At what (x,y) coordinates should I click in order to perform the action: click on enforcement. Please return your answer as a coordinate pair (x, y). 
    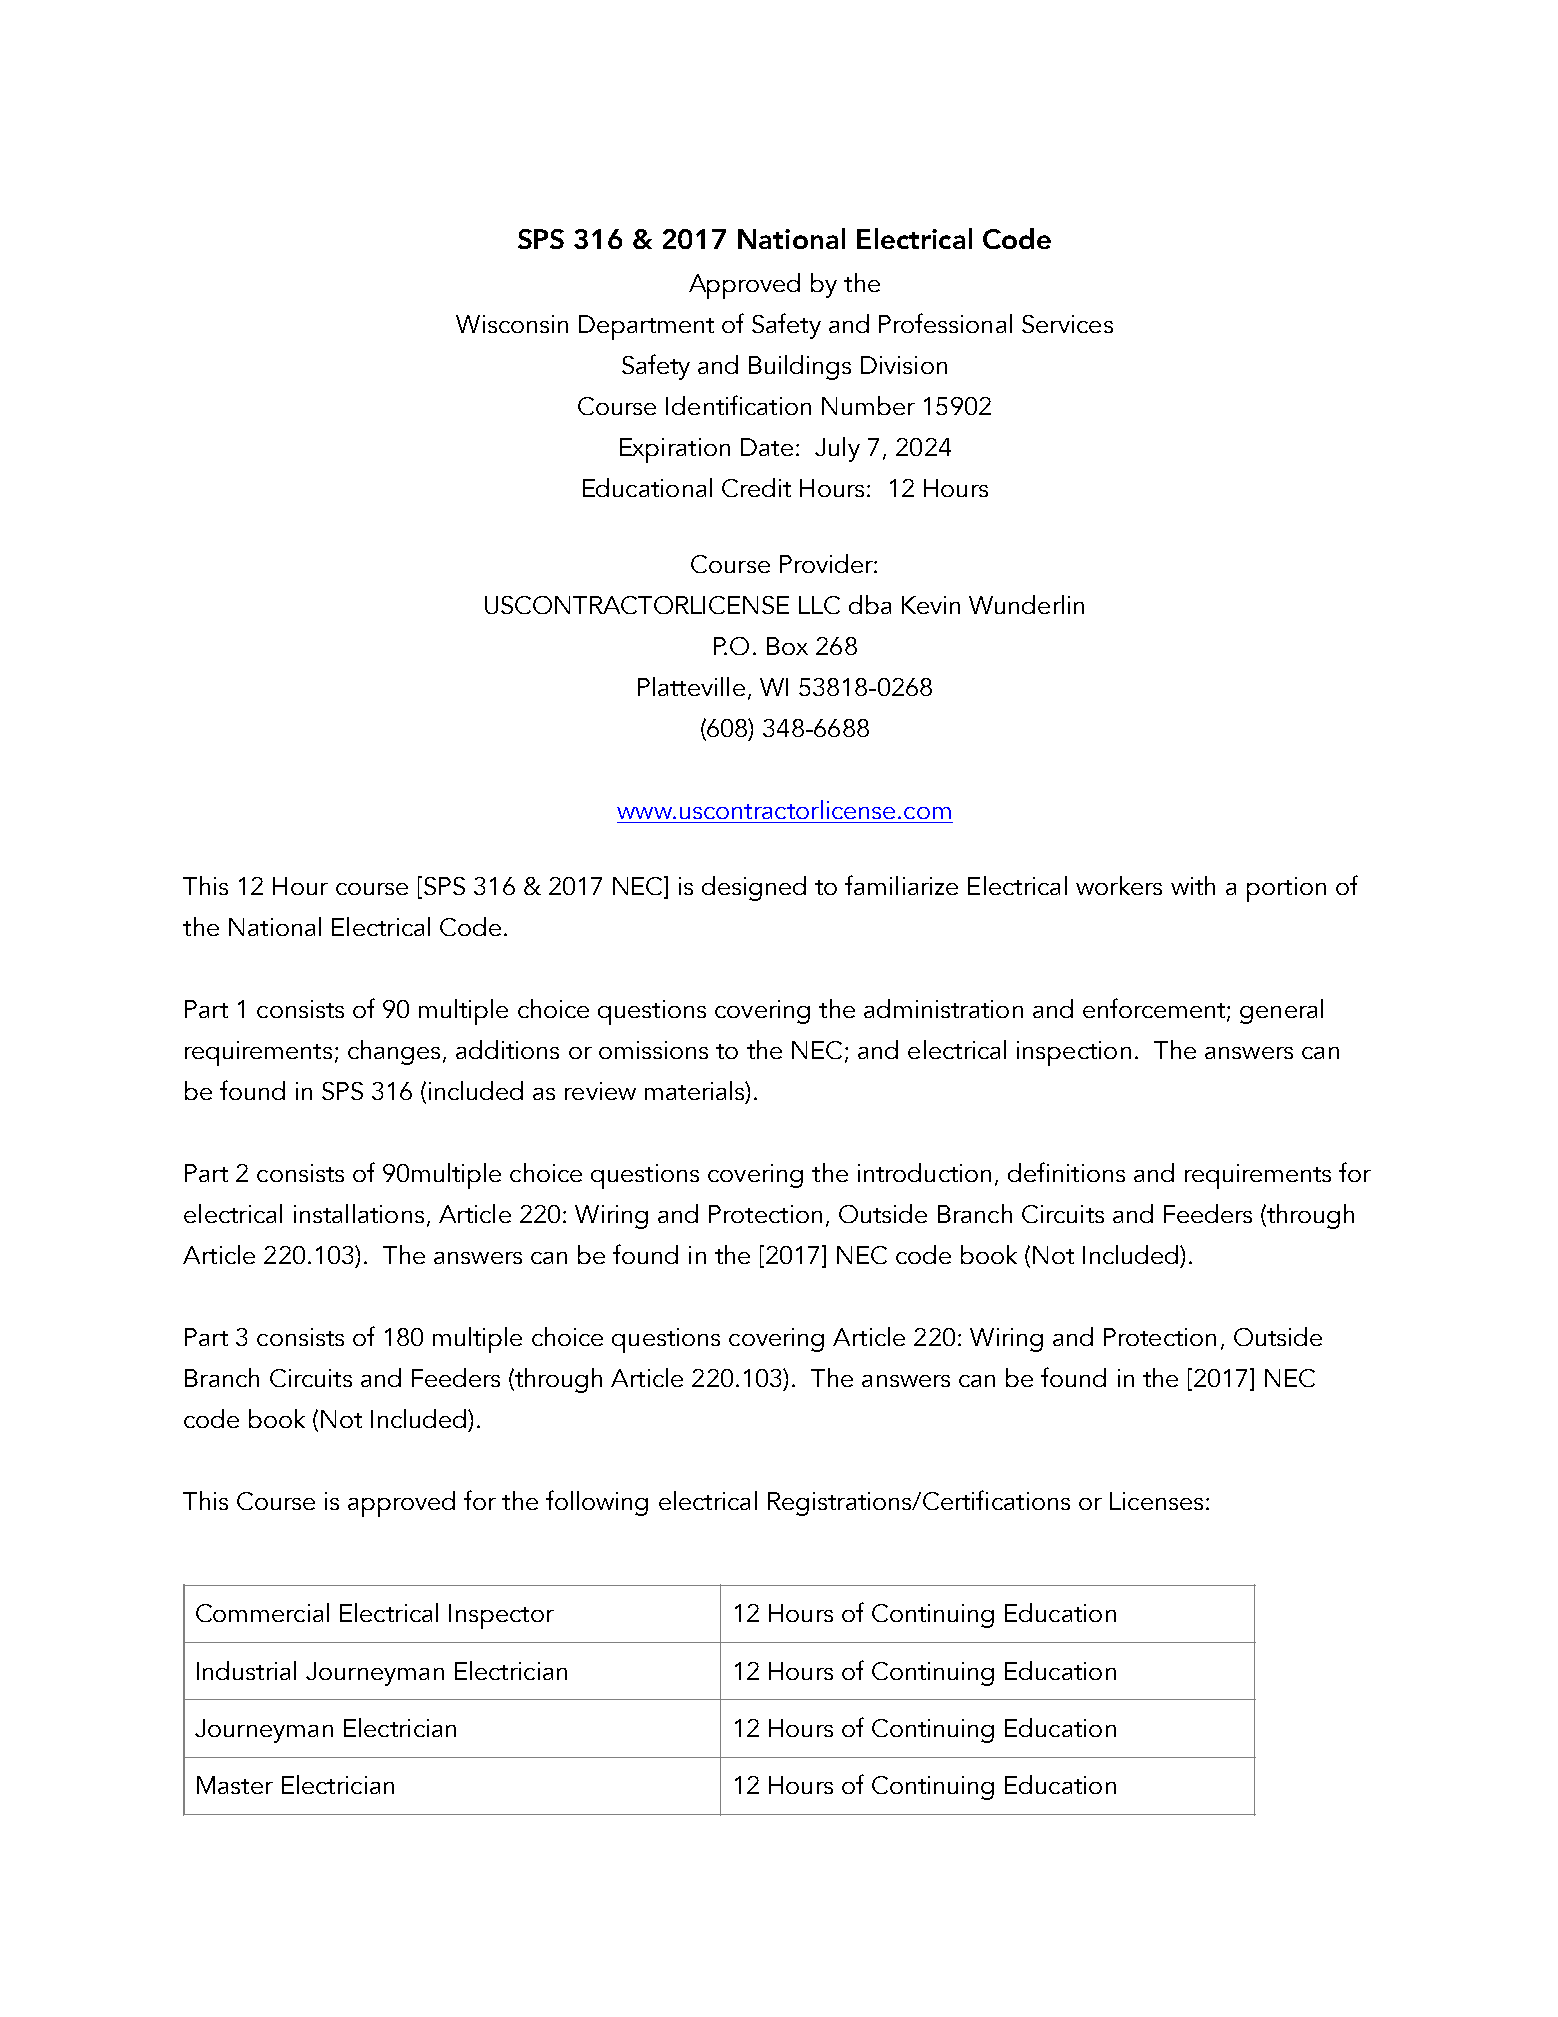
    Looking at the image, I should click on (1155, 1009).
